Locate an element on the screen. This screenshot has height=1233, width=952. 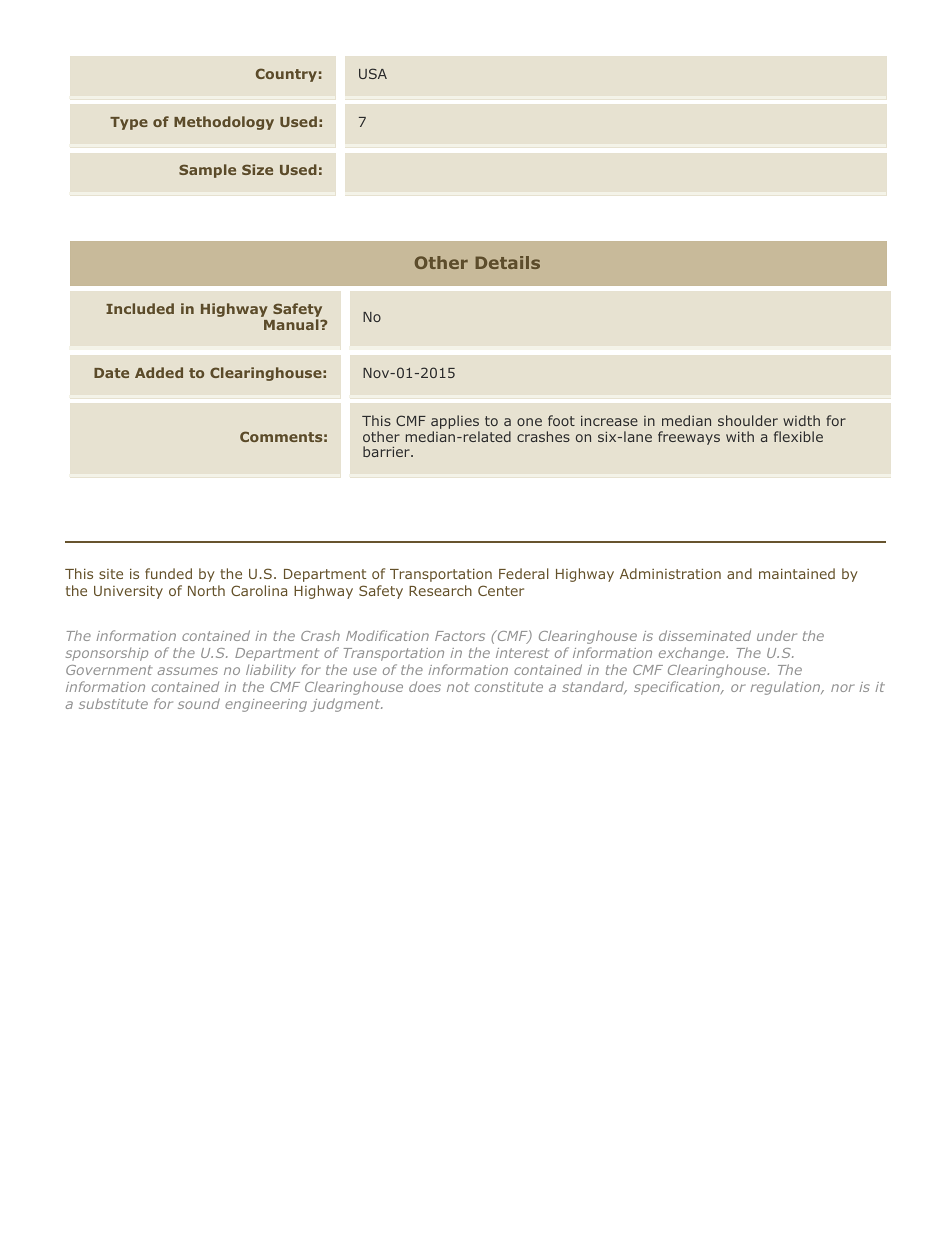
Manual is located at coordinates (292, 324).
